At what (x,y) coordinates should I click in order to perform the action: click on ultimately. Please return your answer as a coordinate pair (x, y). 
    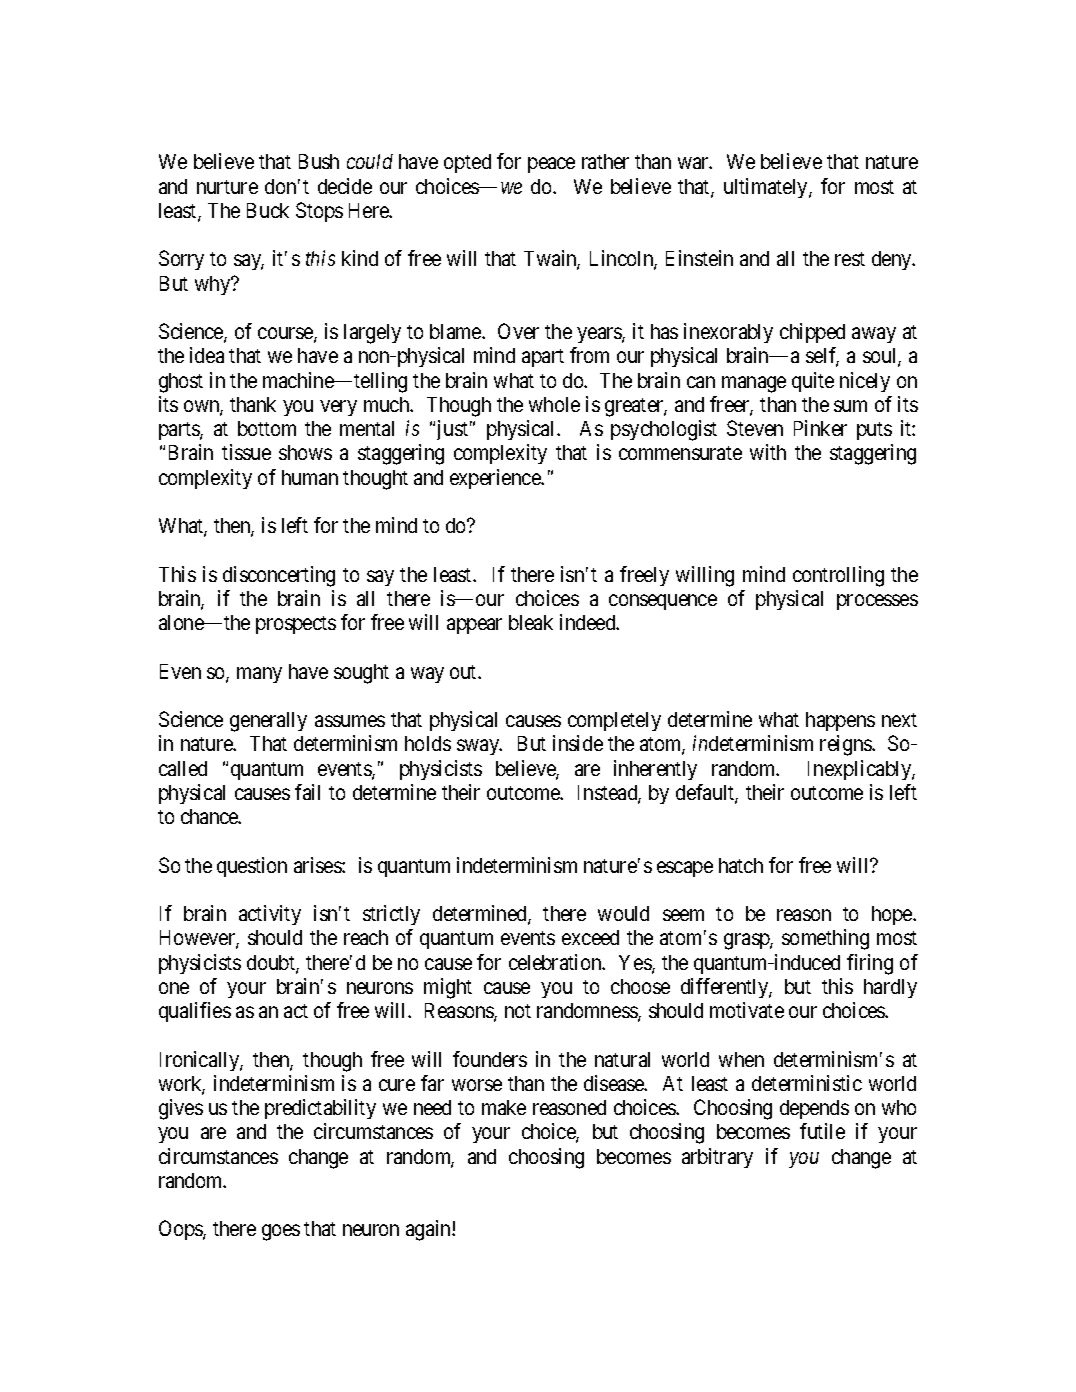
    Looking at the image, I should click on (767, 188).
